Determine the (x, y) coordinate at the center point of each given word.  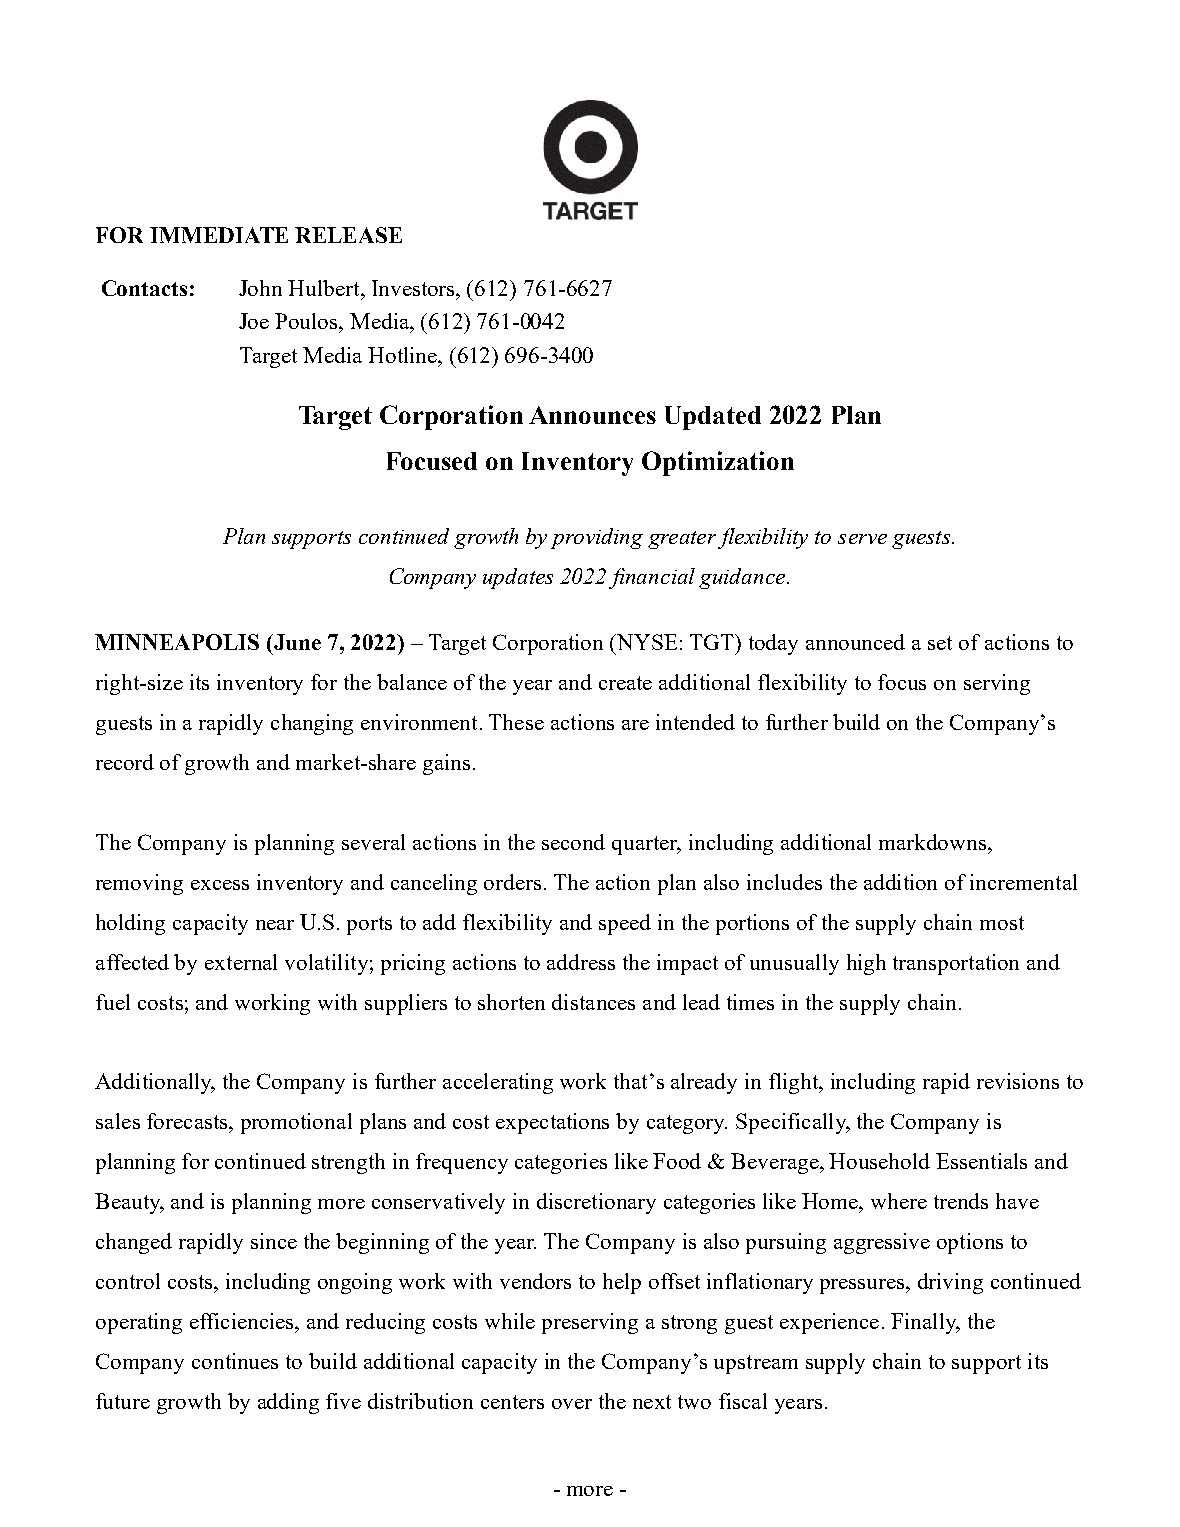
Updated (713, 418)
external (241, 962)
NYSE (646, 642)
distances (593, 1002)
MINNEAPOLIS (177, 642)
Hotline (404, 355)
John (260, 288)
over (572, 1404)
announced (855, 642)
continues (235, 1361)
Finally (925, 1323)
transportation (956, 964)
